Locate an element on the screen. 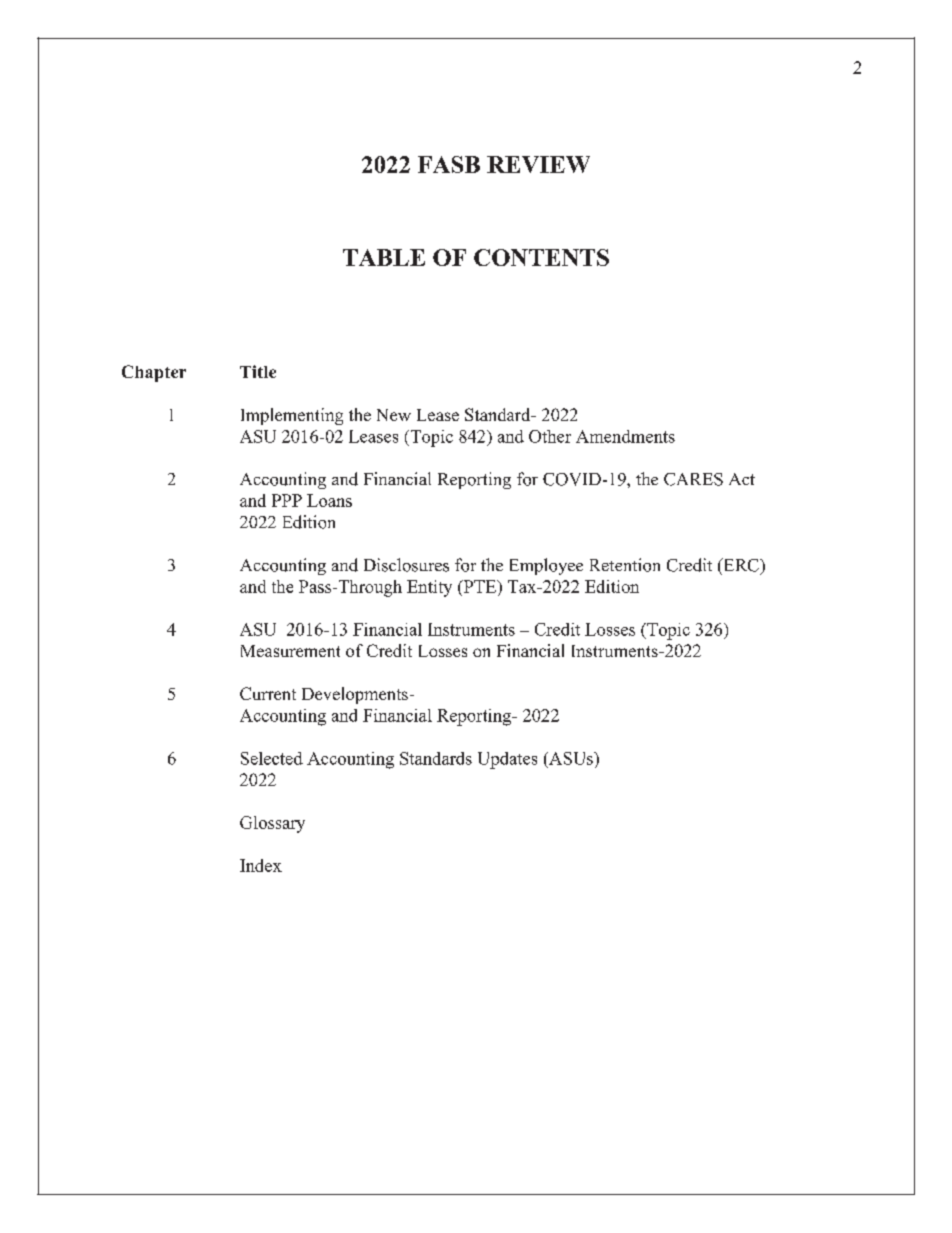  Updates is located at coordinates (507, 760).
